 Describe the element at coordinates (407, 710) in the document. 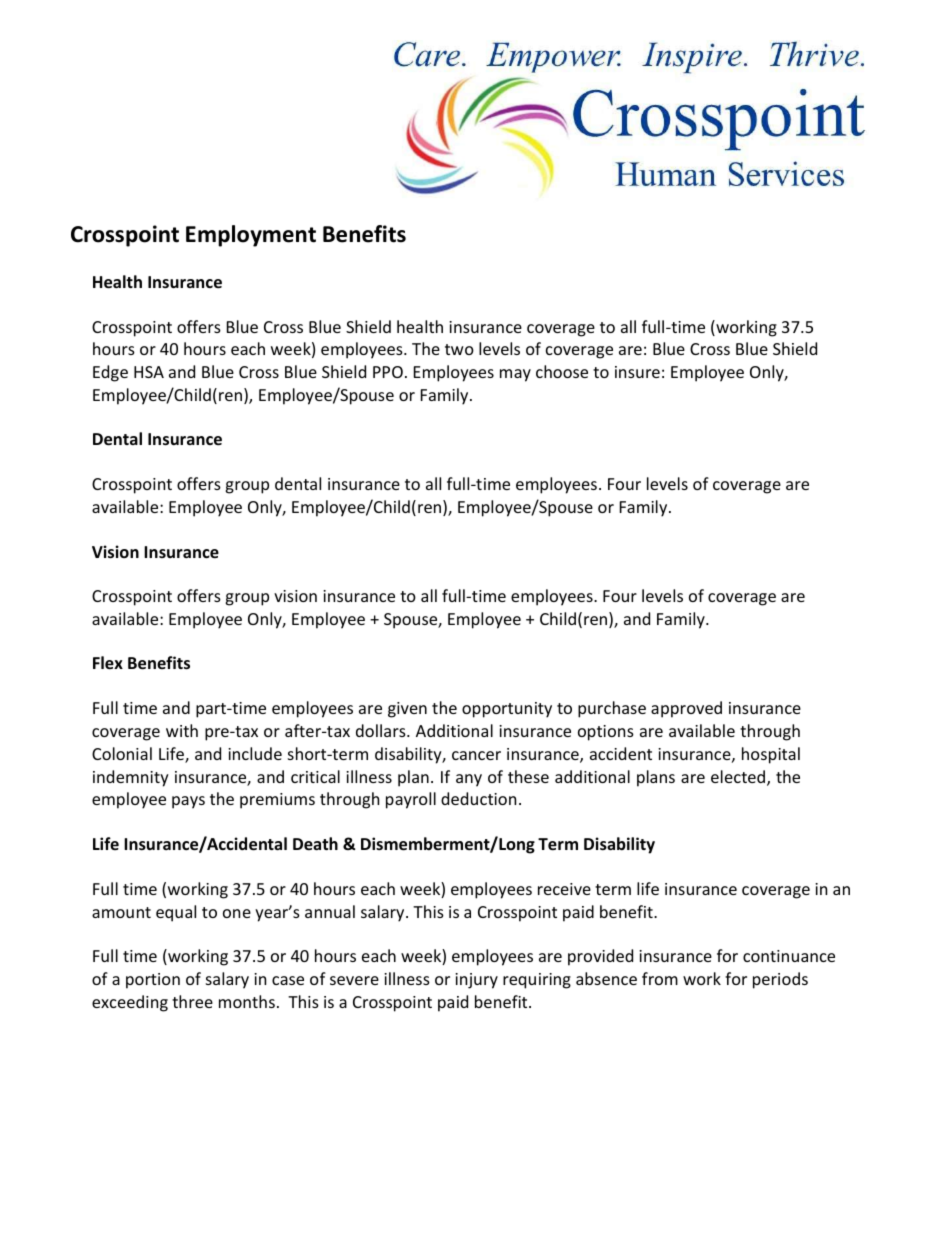

I see `given` at that location.
